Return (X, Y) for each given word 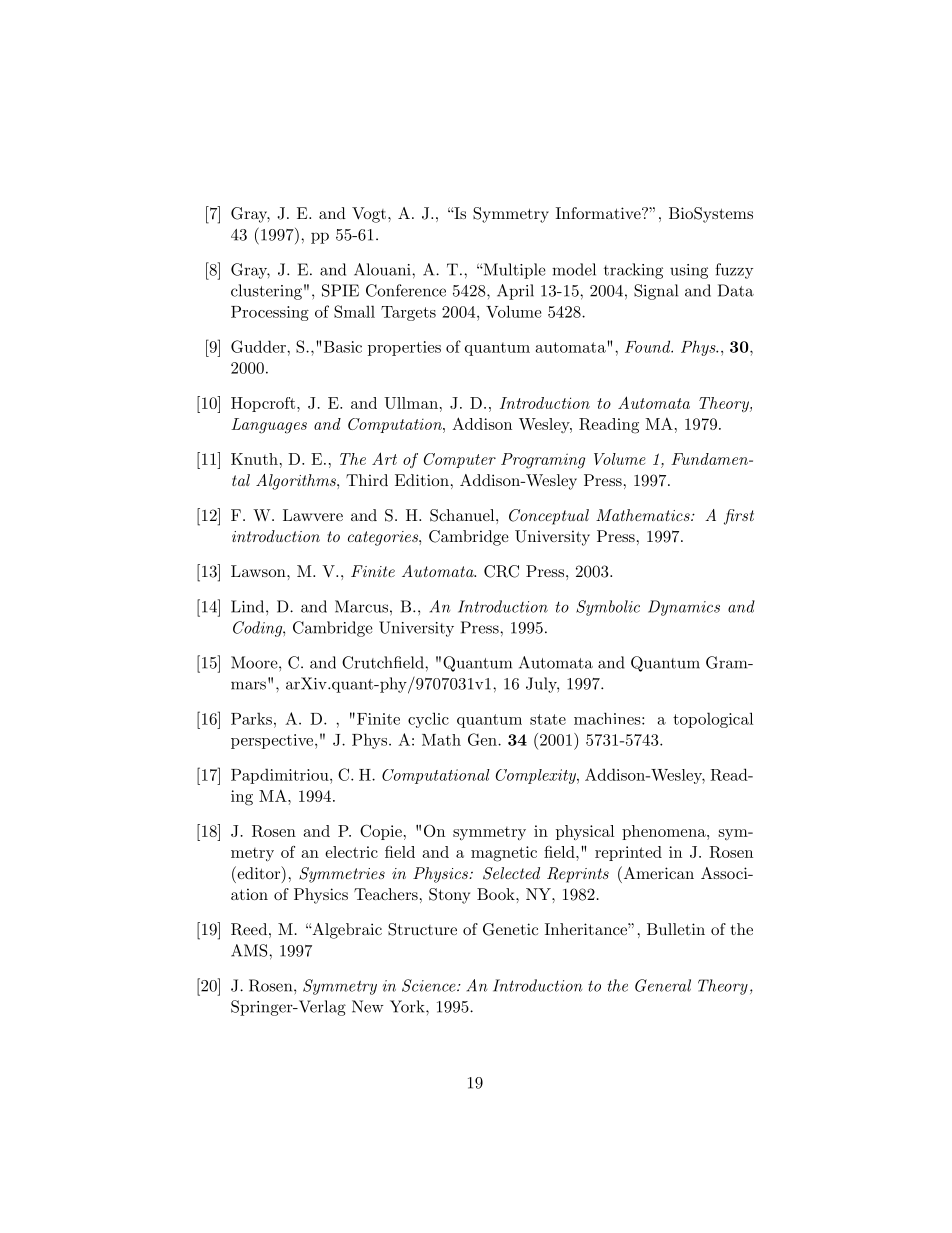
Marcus (361, 606)
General (663, 985)
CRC (501, 571)
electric (351, 852)
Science (430, 985)
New (368, 1006)
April (515, 292)
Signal (656, 292)
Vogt (369, 215)
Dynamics (684, 608)
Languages (269, 426)
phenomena (665, 832)
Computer (460, 460)
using (689, 271)
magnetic (504, 854)
